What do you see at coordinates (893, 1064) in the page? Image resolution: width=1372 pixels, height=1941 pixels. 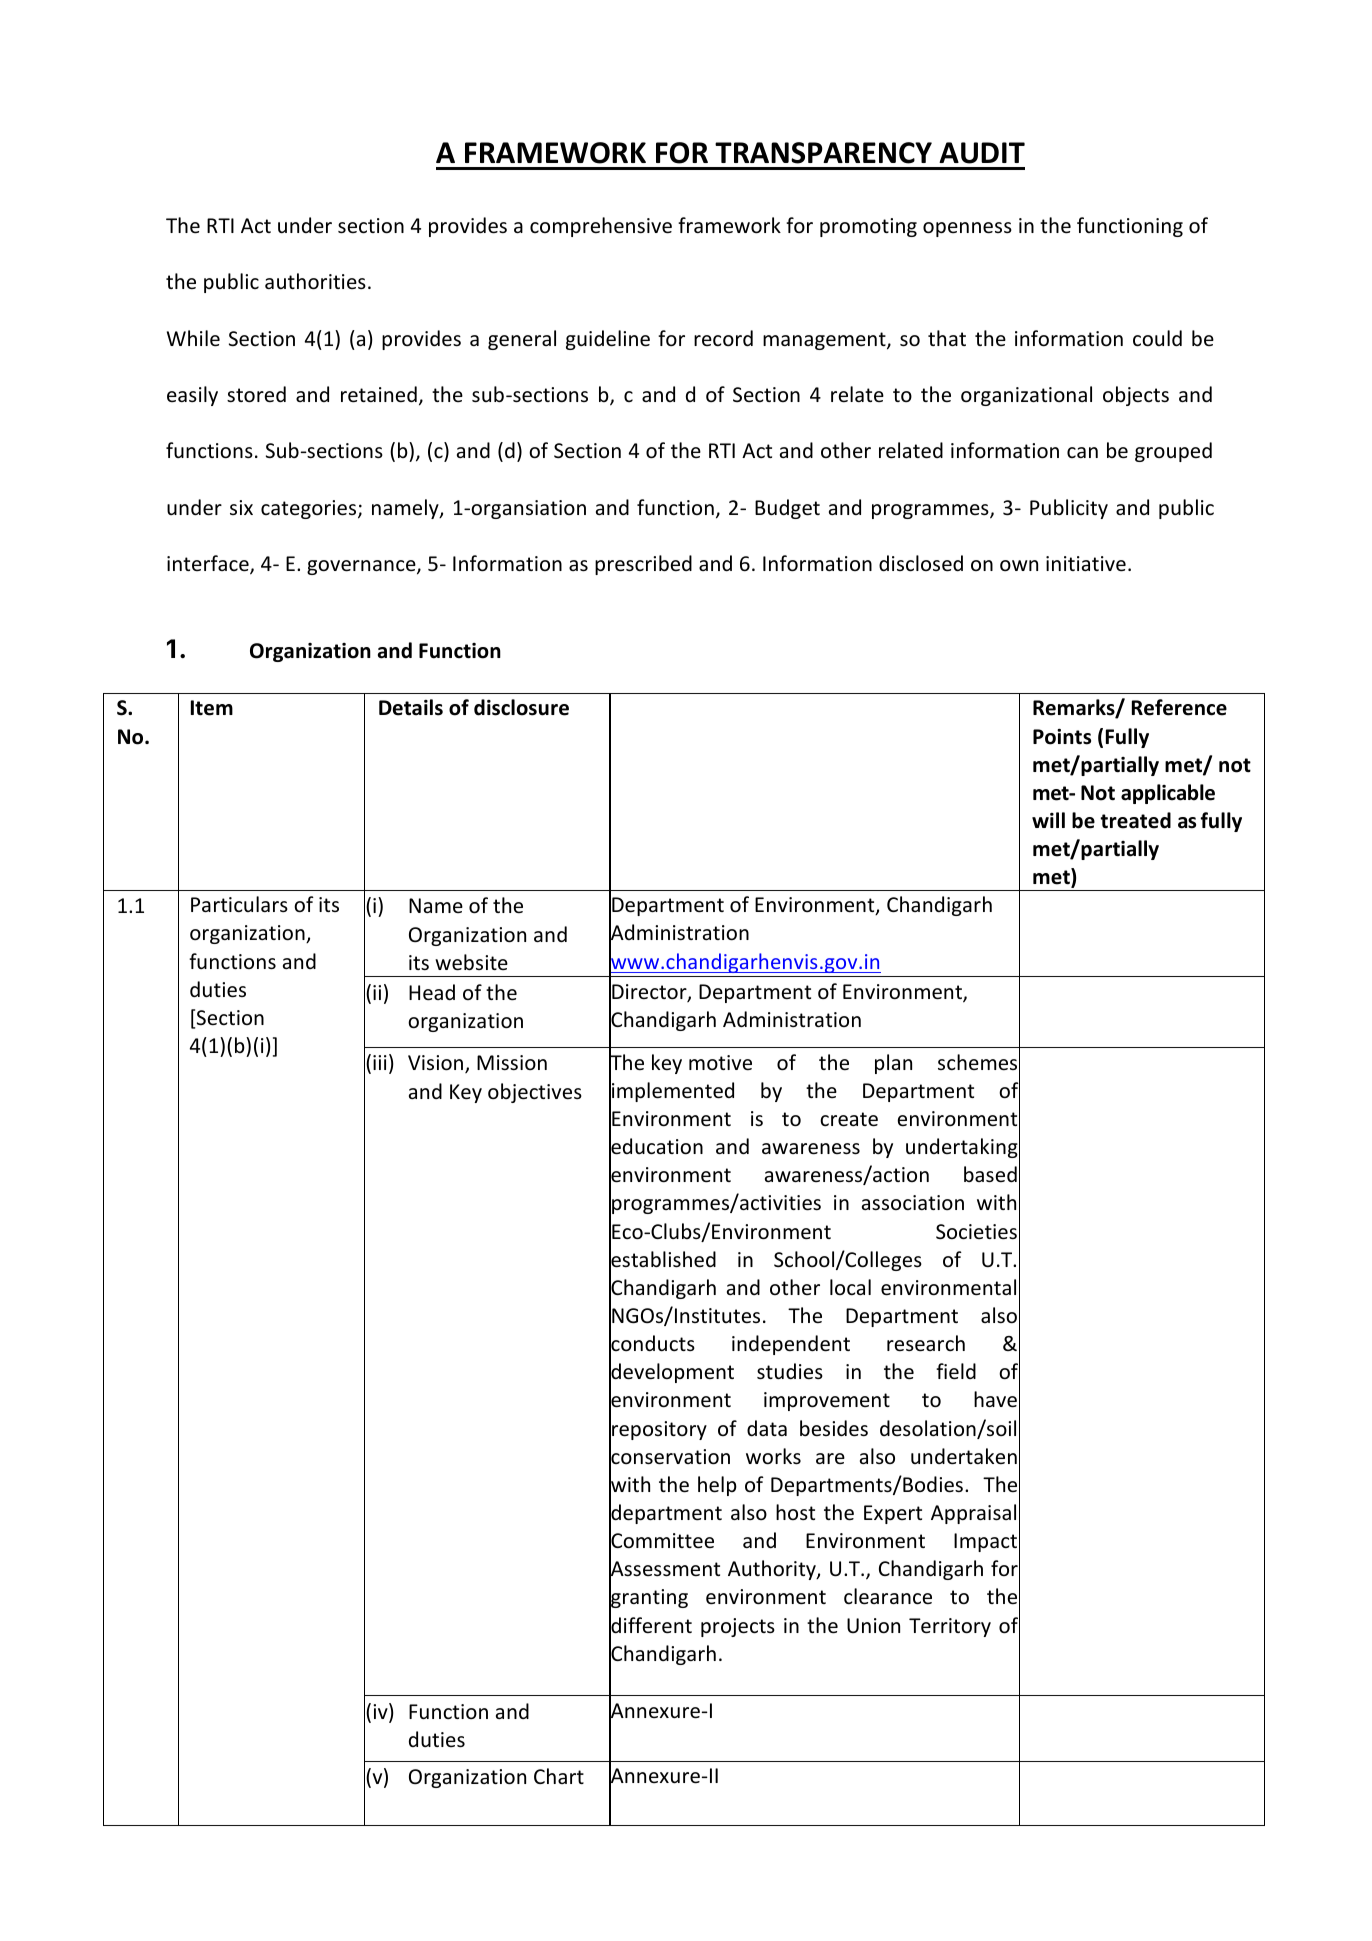 I see `plan` at bounding box center [893, 1064].
